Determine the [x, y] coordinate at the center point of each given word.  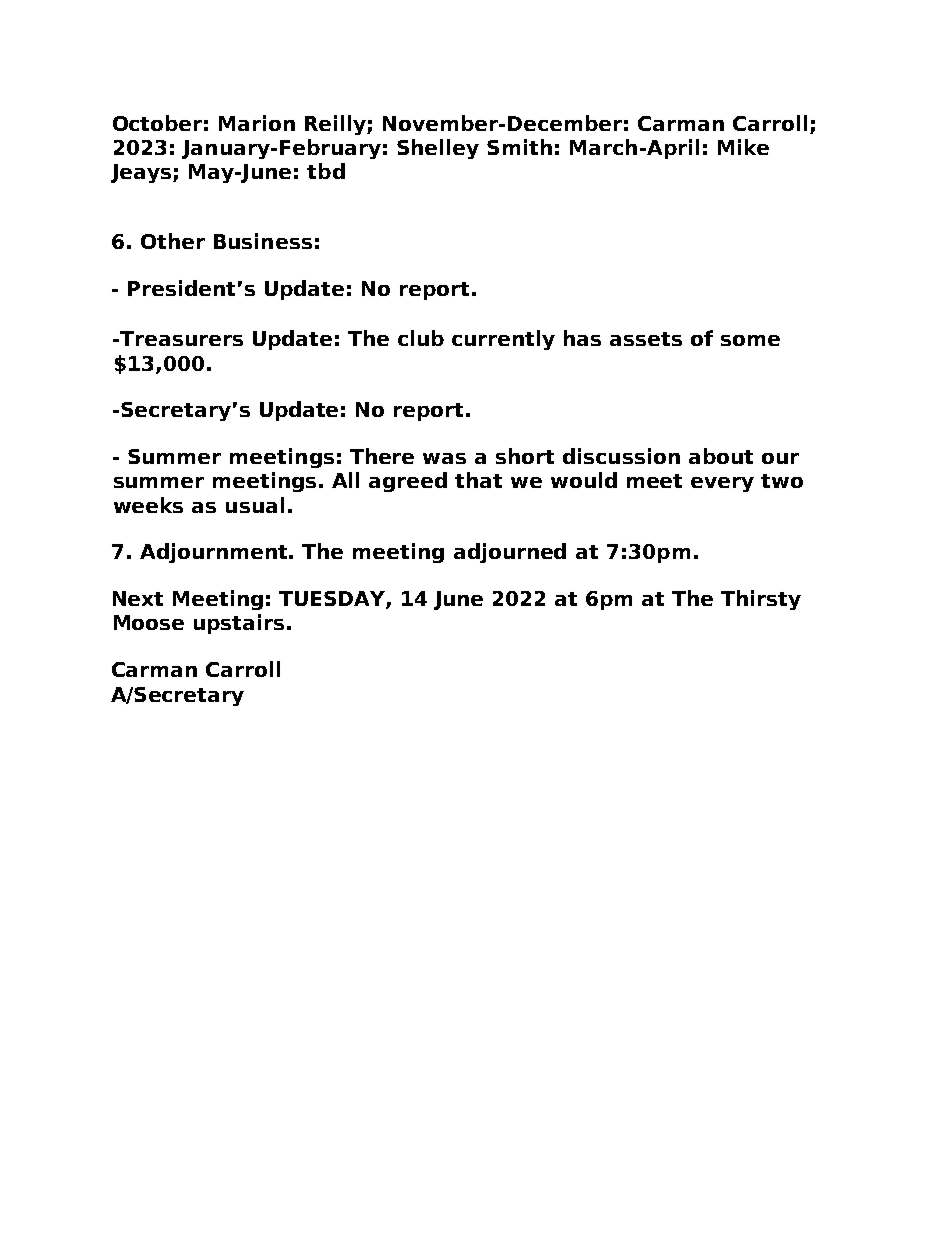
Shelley [438, 149]
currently [503, 340]
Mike [743, 147]
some [750, 340]
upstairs [239, 624]
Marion [257, 123]
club [421, 338]
